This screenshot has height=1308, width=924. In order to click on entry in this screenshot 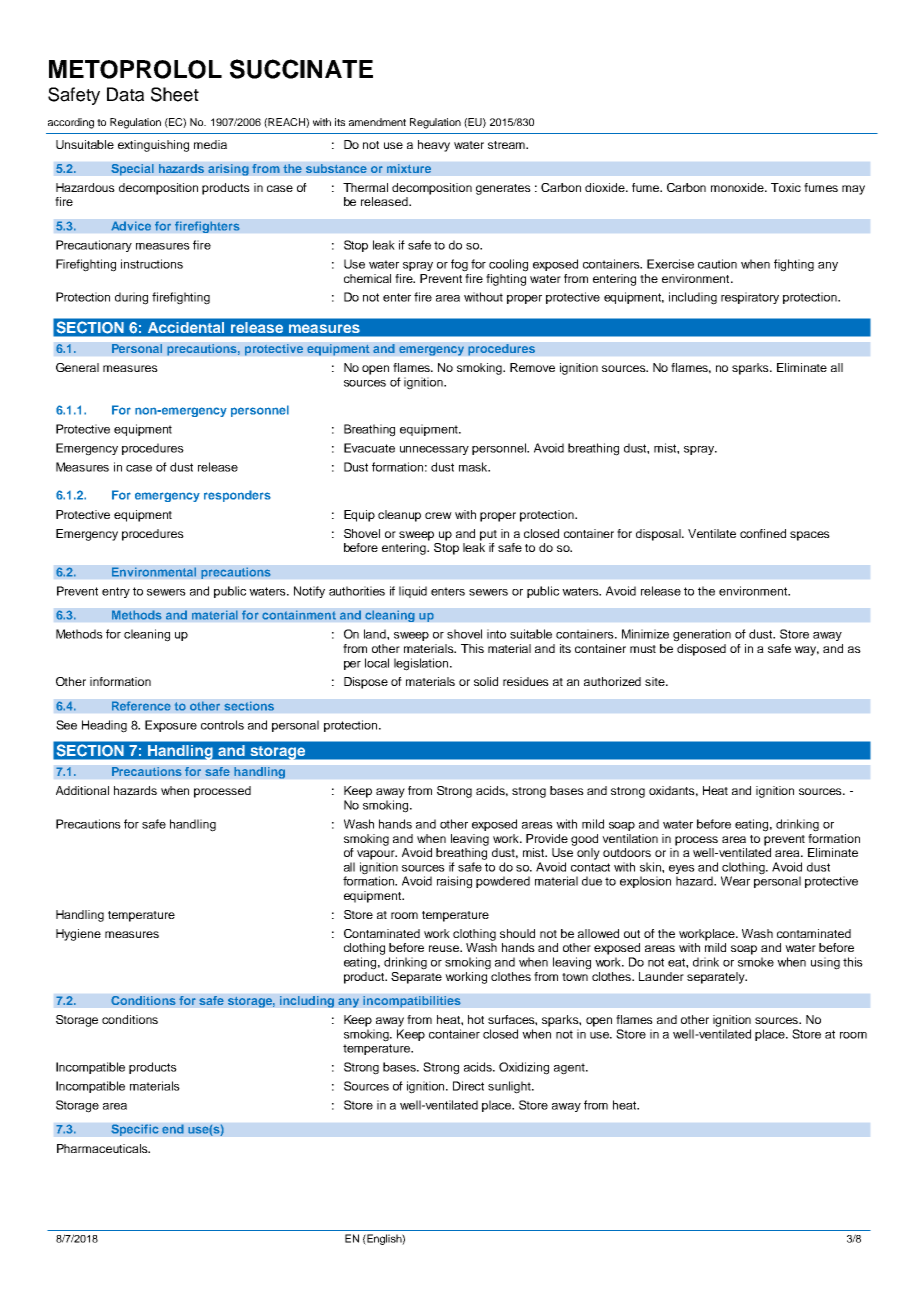, I will do `click(116, 592)`.
